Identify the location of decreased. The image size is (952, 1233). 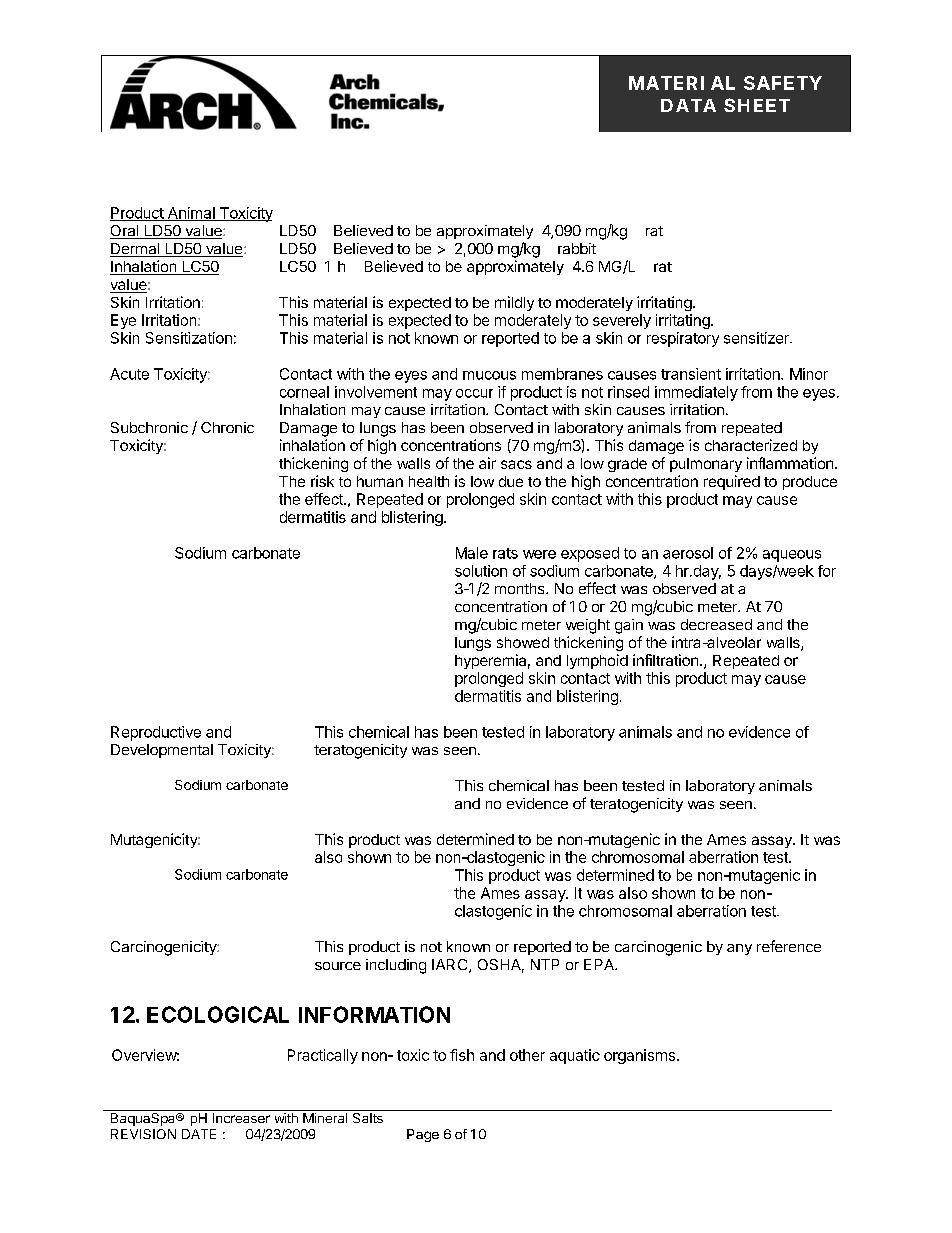
(716, 624).
